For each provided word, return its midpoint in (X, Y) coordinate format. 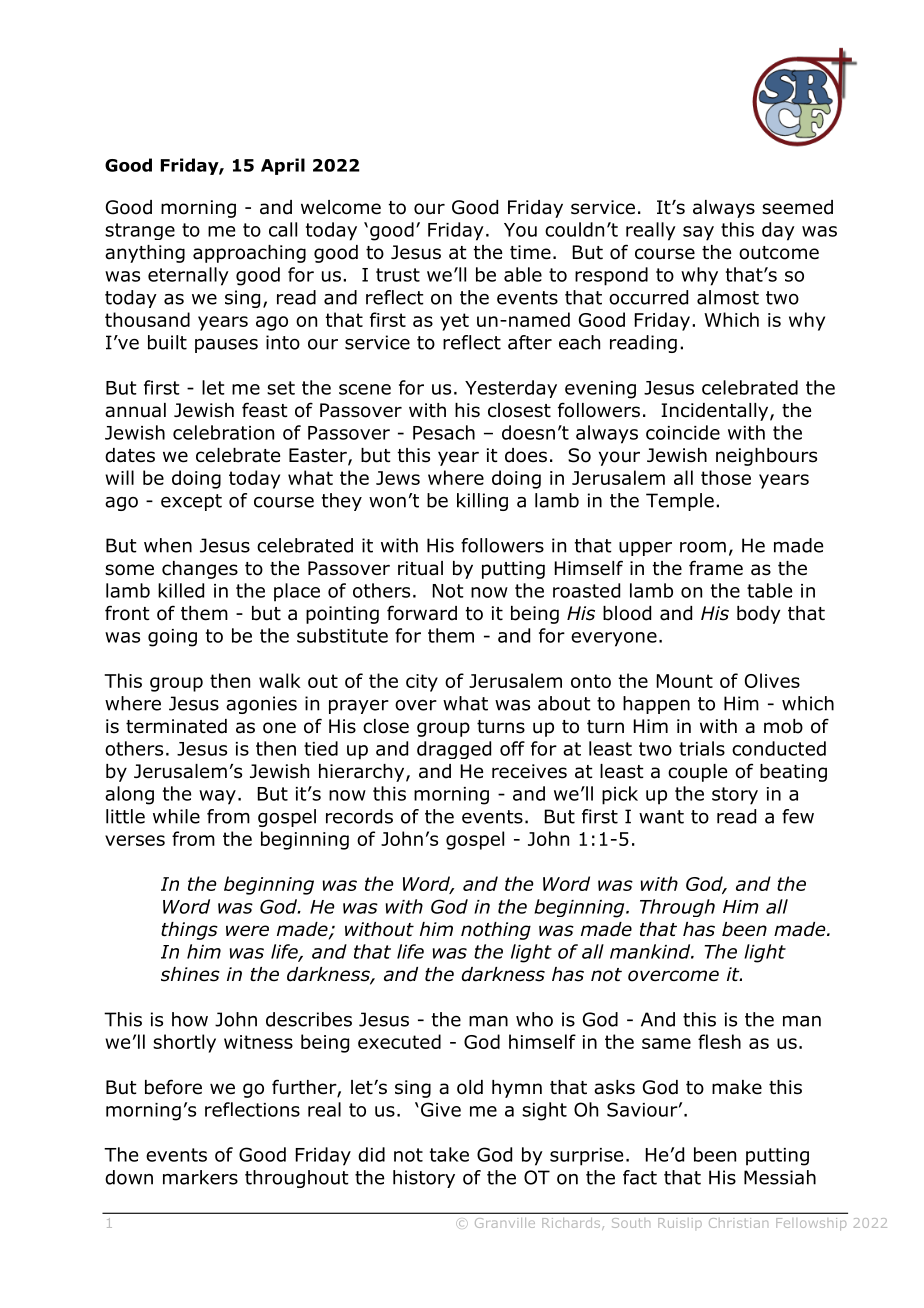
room (703, 547)
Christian (738, 1223)
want (661, 817)
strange (140, 231)
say (698, 233)
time (530, 252)
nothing (496, 931)
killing (482, 502)
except (191, 502)
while (176, 816)
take (449, 1154)
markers (200, 1177)
